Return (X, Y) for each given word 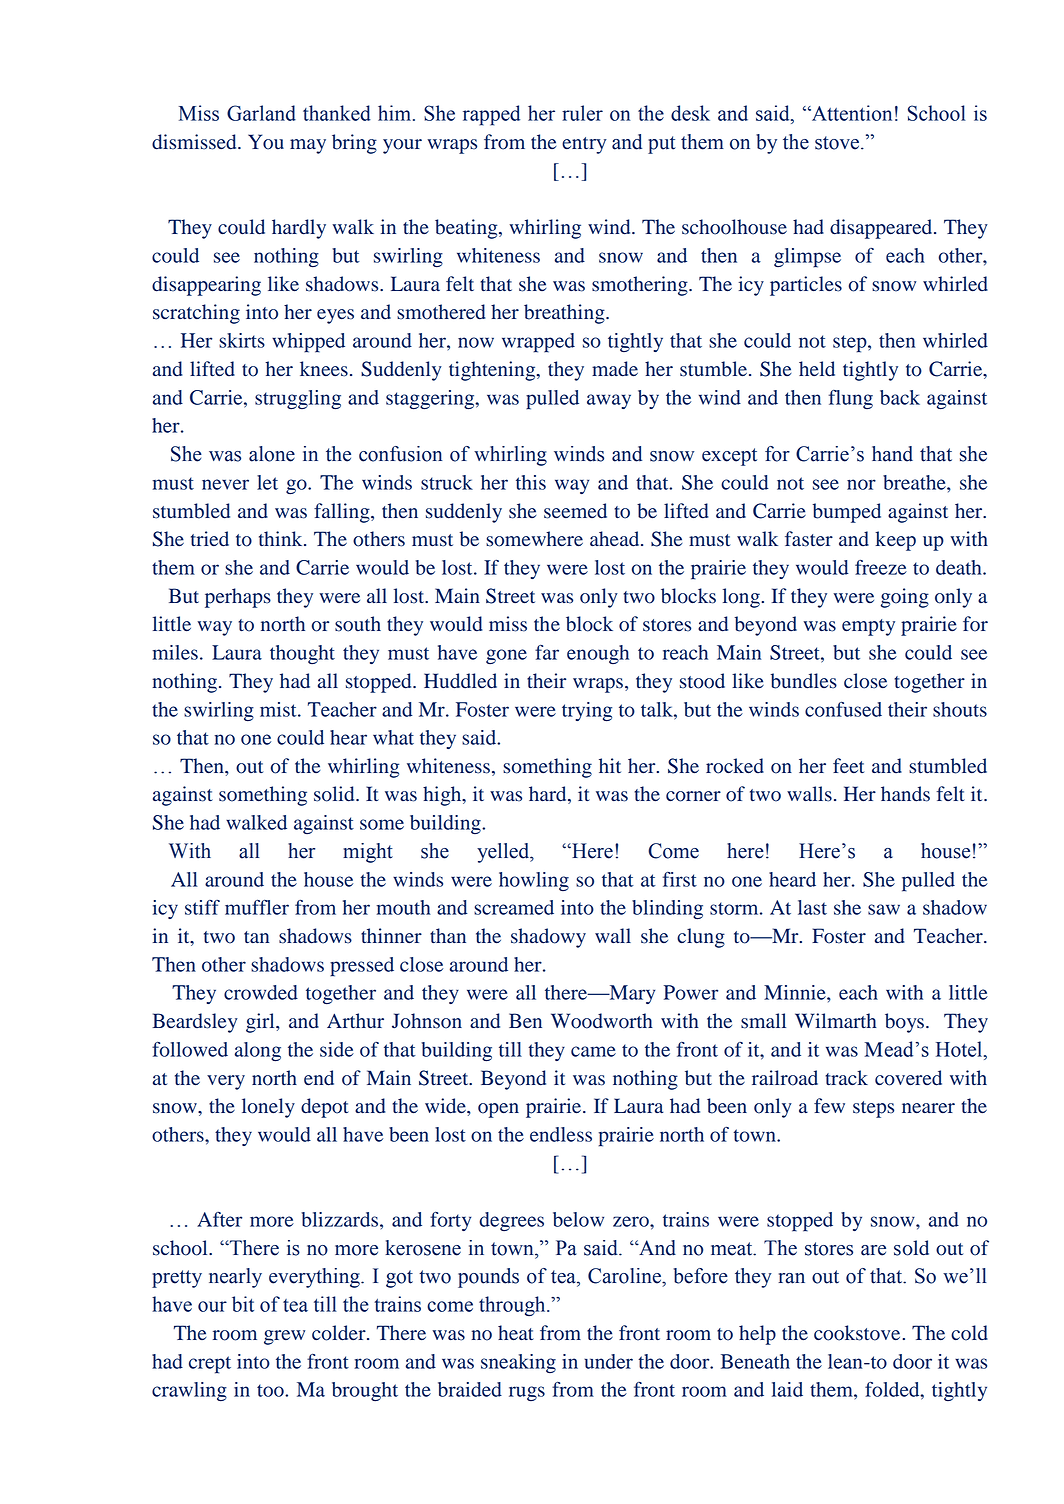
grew (284, 1337)
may (308, 146)
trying (587, 711)
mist (279, 709)
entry (584, 145)
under (608, 1361)
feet (848, 766)
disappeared (882, 229)
